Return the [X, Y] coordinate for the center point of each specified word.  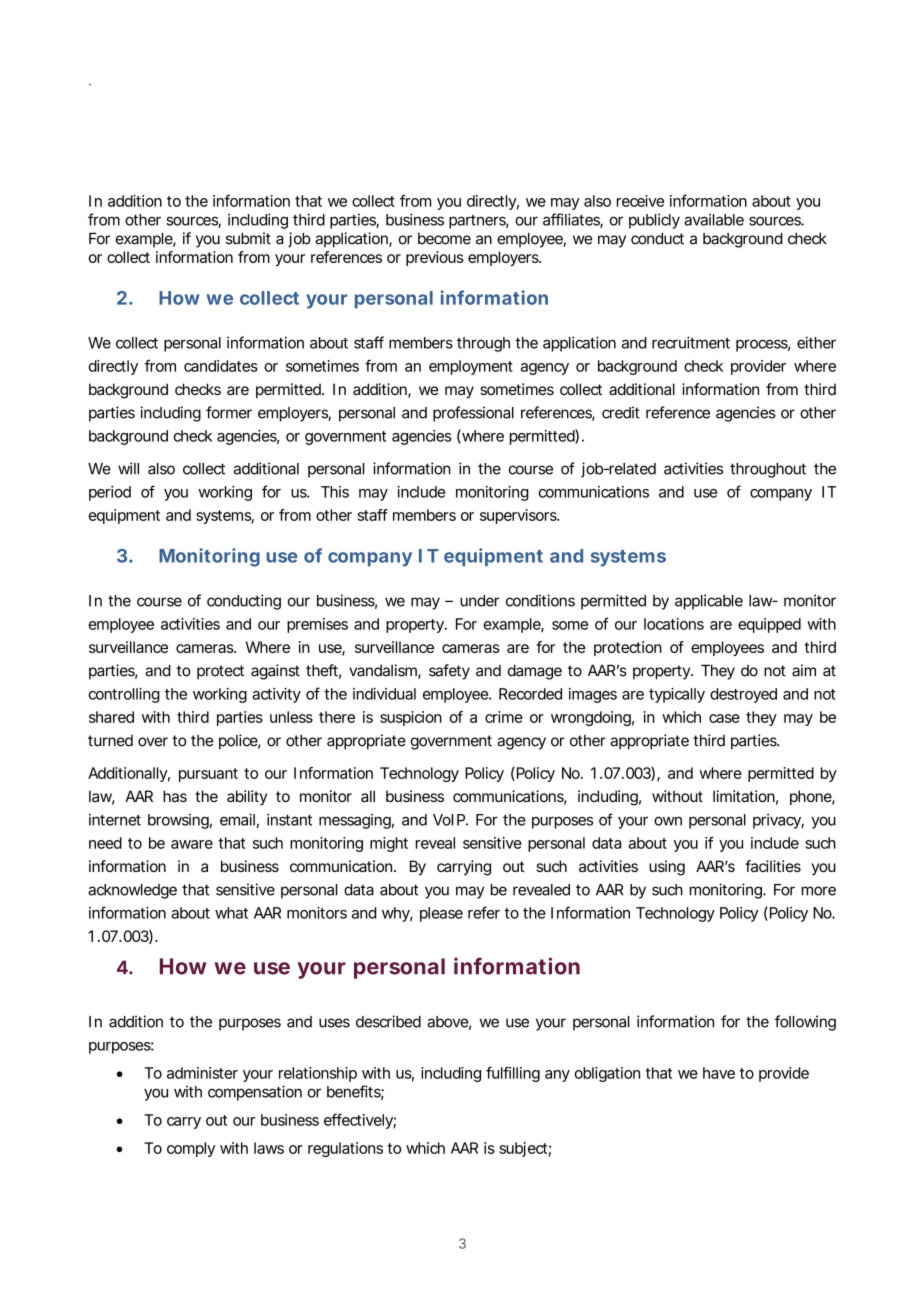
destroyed [743, 695]
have [721, 1073]
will [128, 468]
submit [248, 238]
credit [621, 412]
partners [479, 222]
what [231, 913]
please [441, 914]
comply [191, 1149]
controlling [124, 695]
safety [449, 672]
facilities [773, 866]
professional [473, 414]
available [714, 220]
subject [525, 1149]
